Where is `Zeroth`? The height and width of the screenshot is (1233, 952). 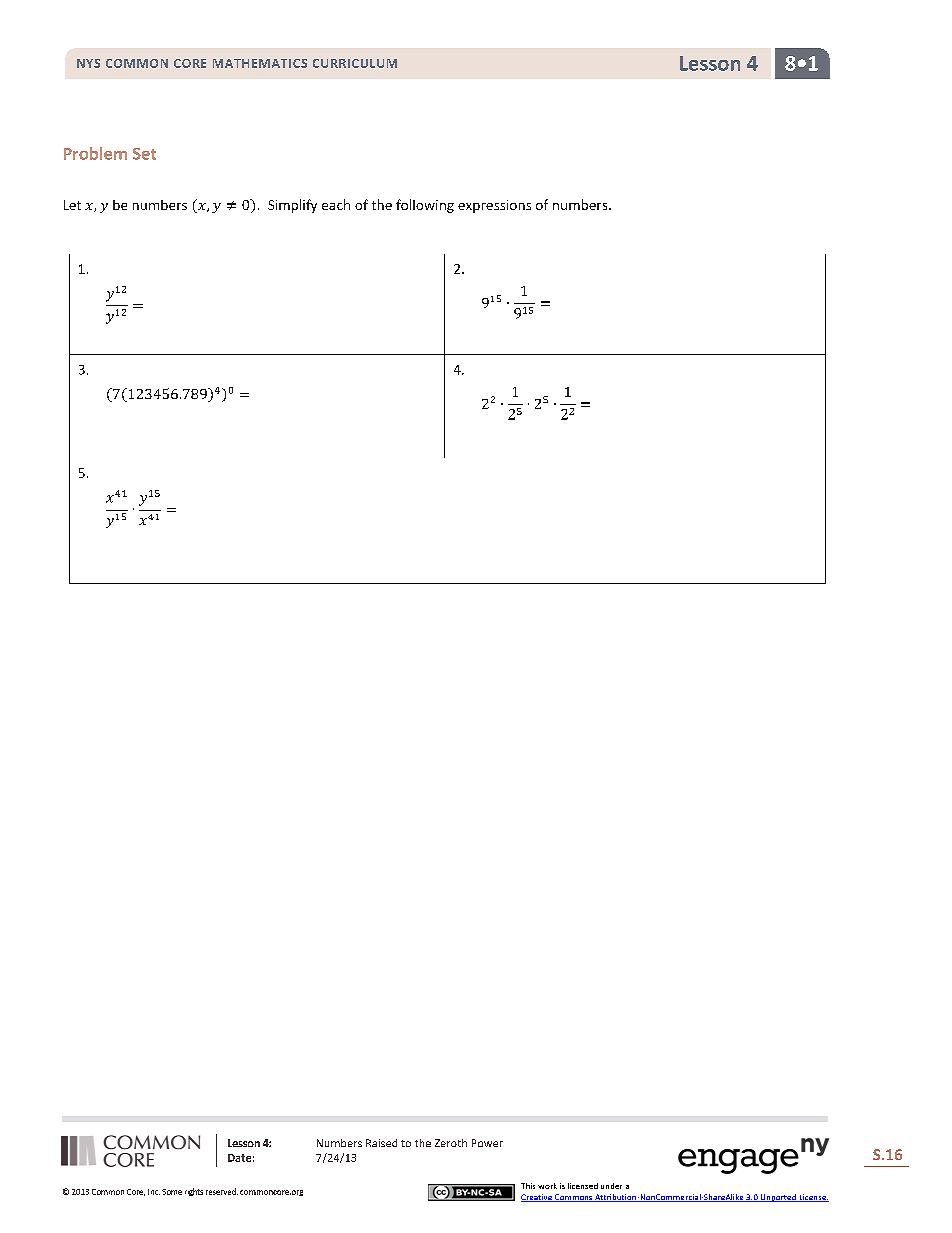
Zeroth is located at coordinates (451, 1143).
